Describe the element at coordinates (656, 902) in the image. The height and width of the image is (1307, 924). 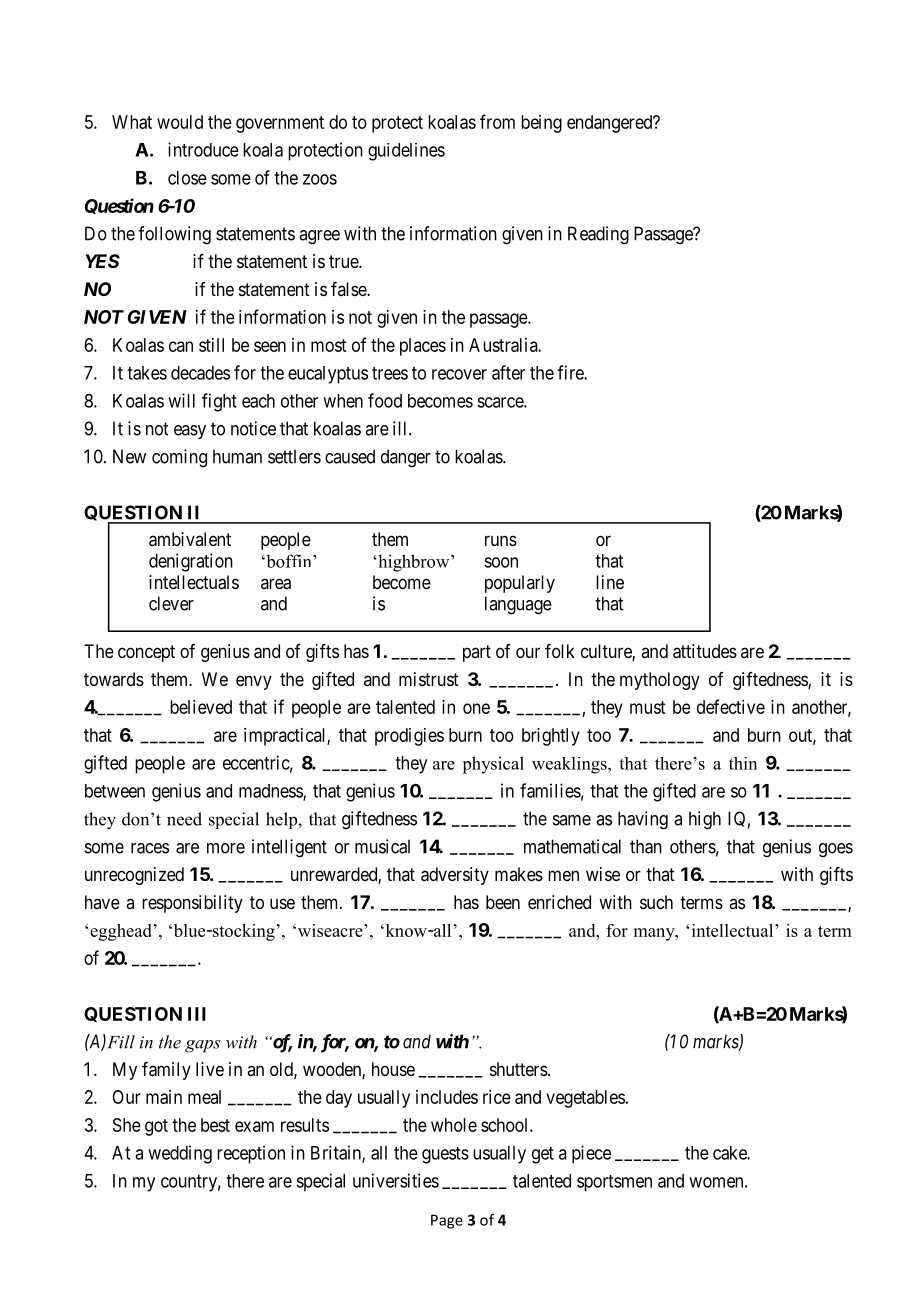
I see `such` at that location.
